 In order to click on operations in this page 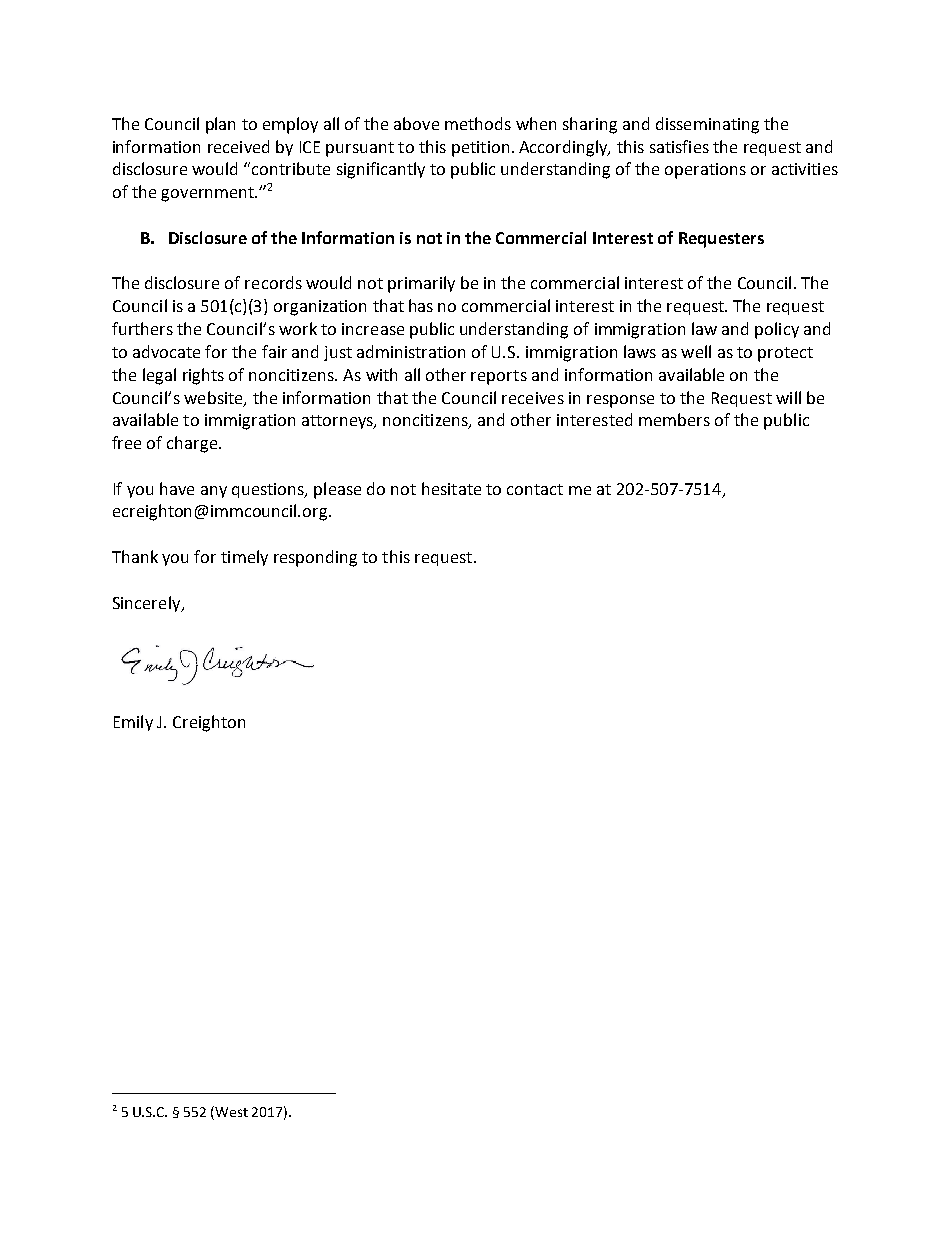, I will do `click(705, 171)`.
